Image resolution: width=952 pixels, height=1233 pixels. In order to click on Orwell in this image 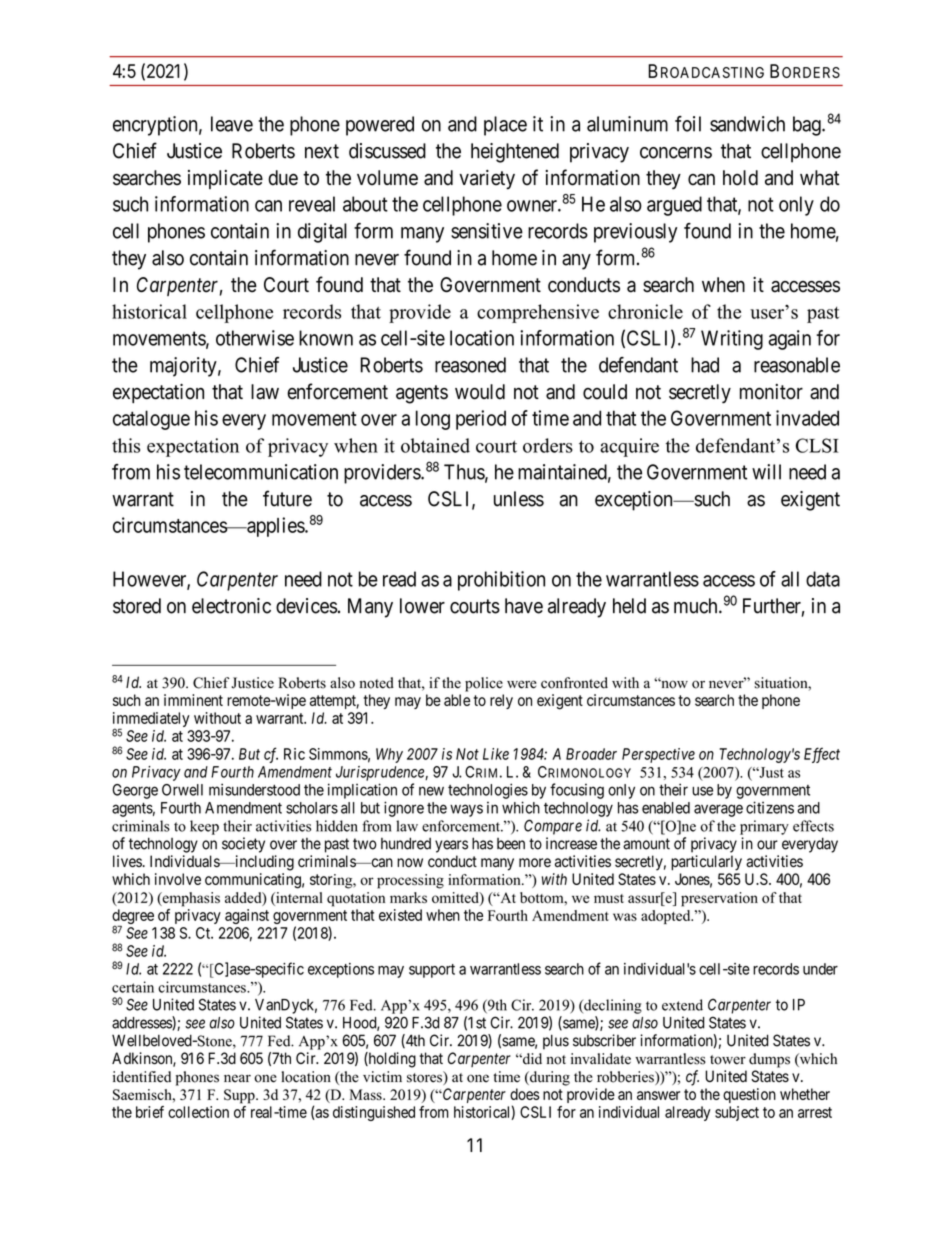, I will do `click(182, 790)`.
